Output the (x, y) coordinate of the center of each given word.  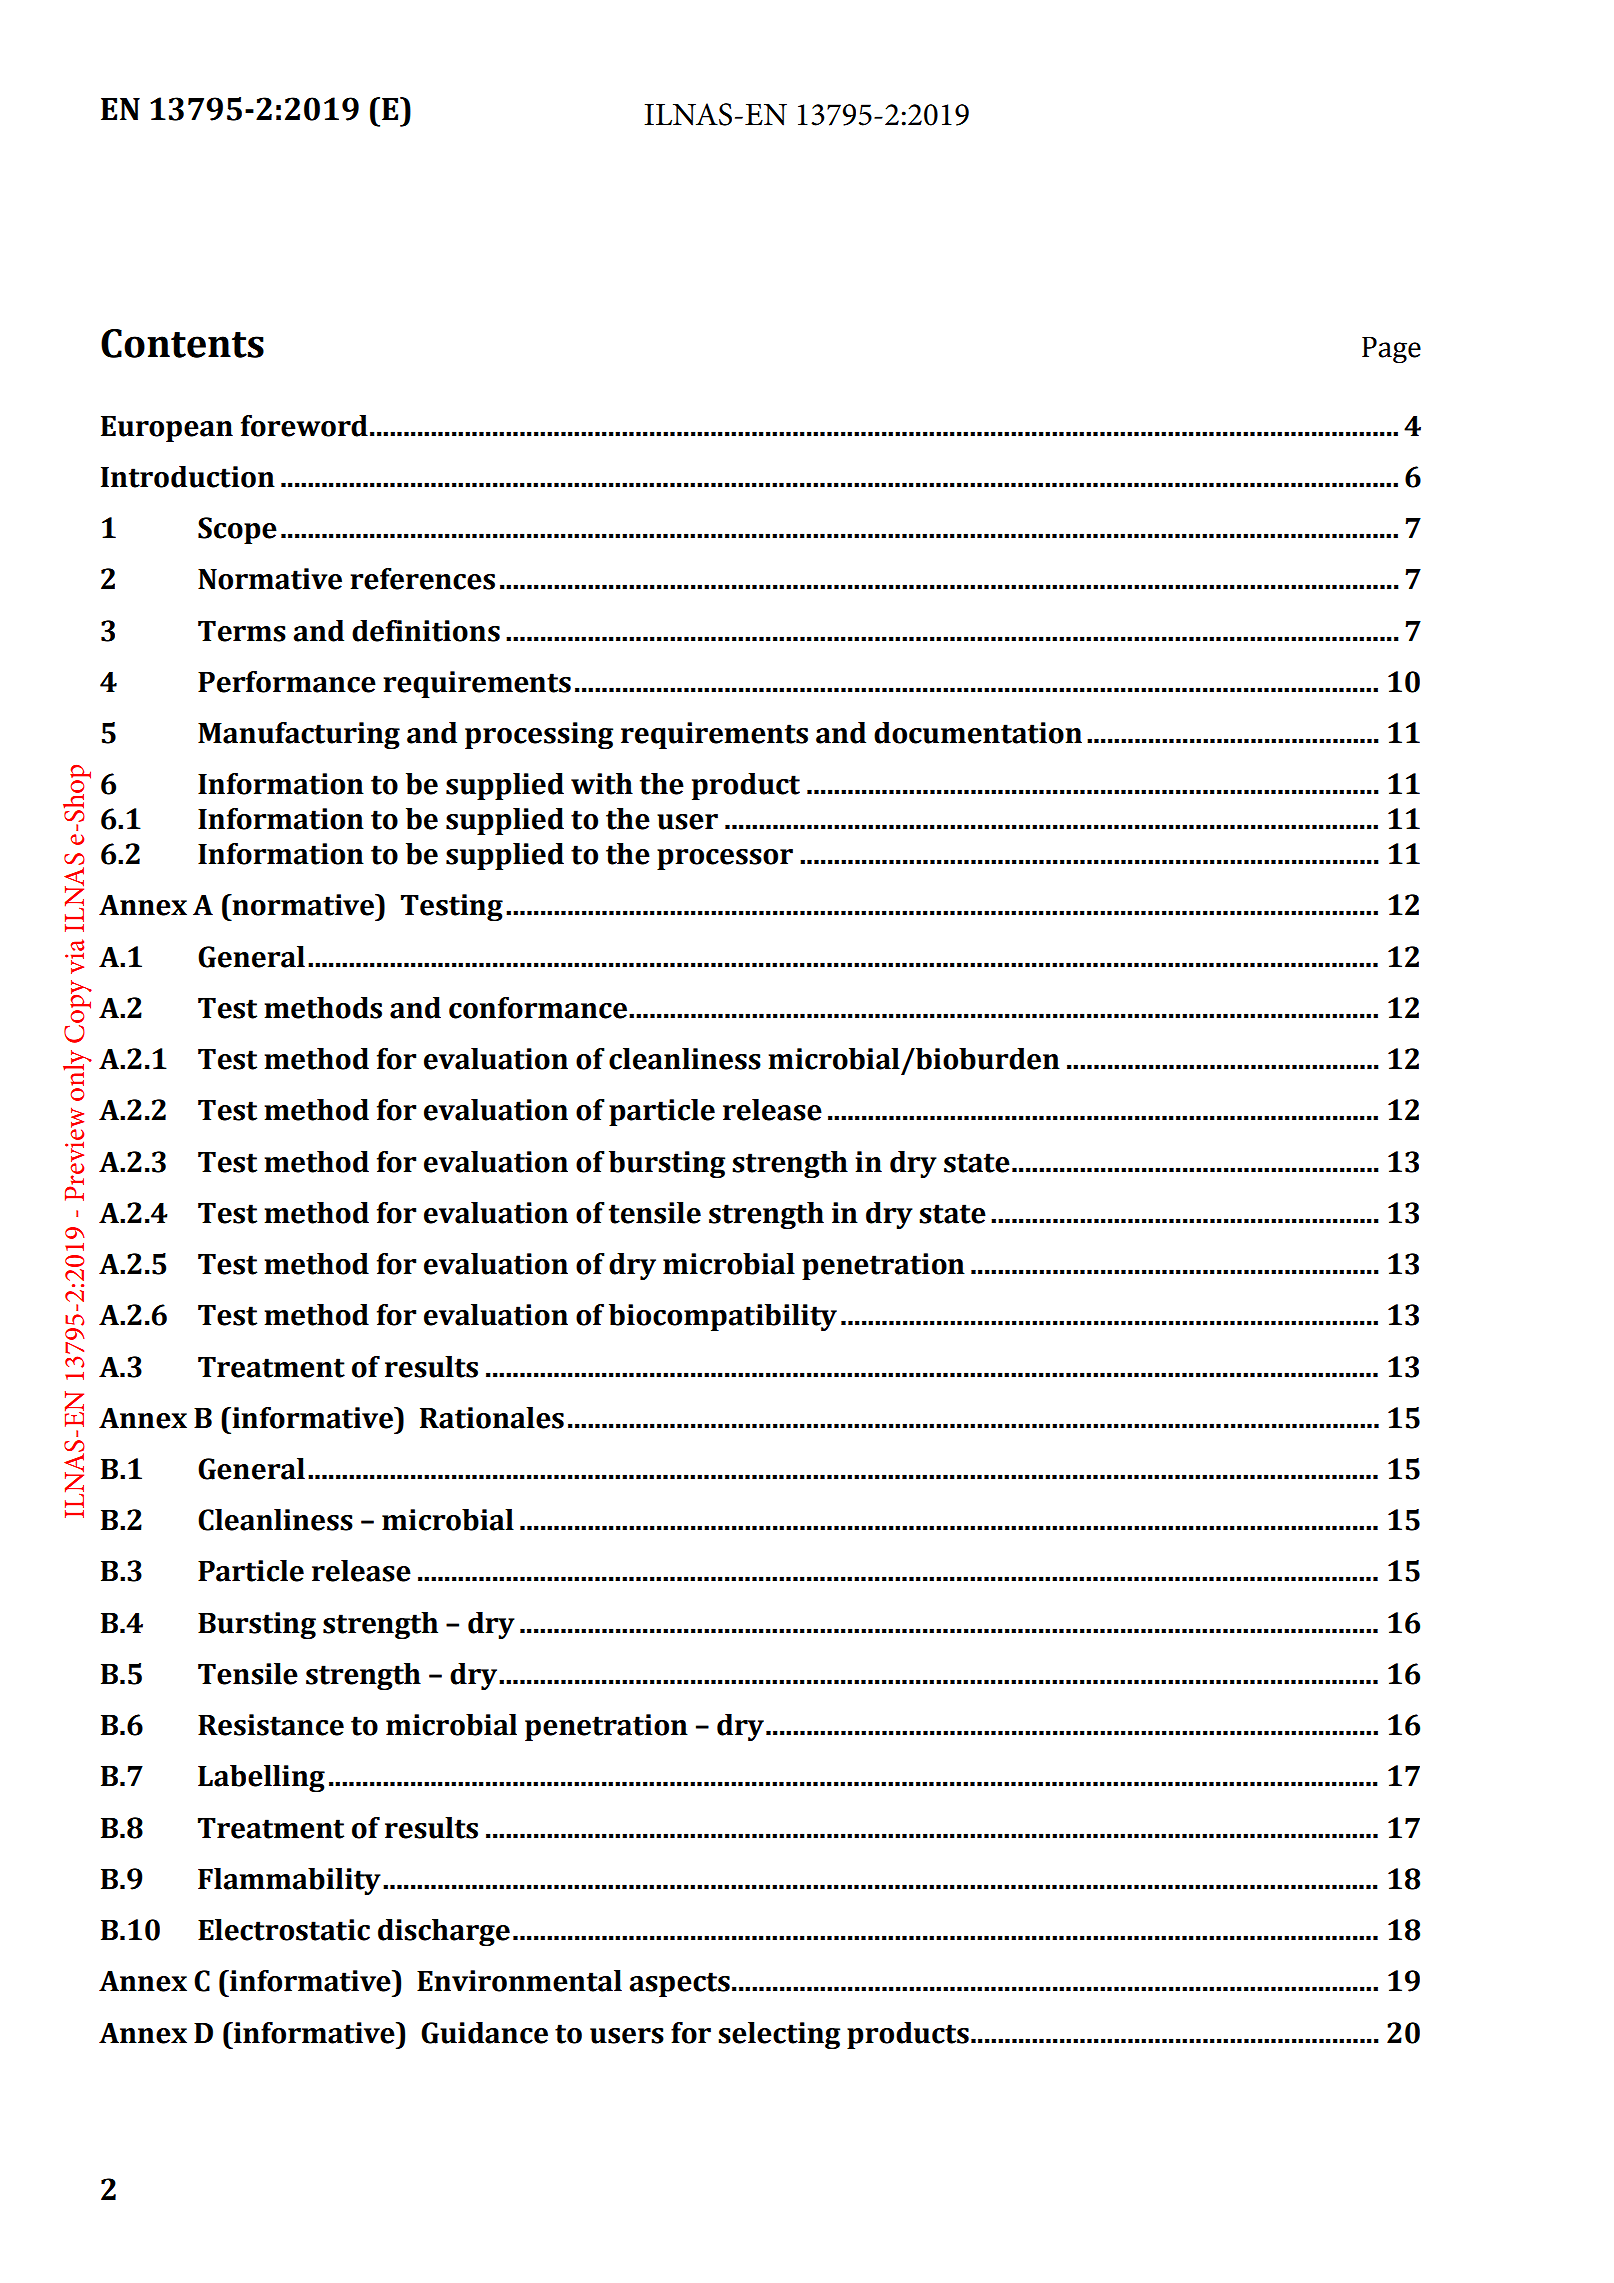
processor (725, 859)
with (602, 784)
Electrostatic (284, 1930)
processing (539, 735)
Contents (182, 343)
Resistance (271, 1725)
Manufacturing (299, 735)
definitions (426, 631)
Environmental (519, 1981)
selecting (779, 2035)
